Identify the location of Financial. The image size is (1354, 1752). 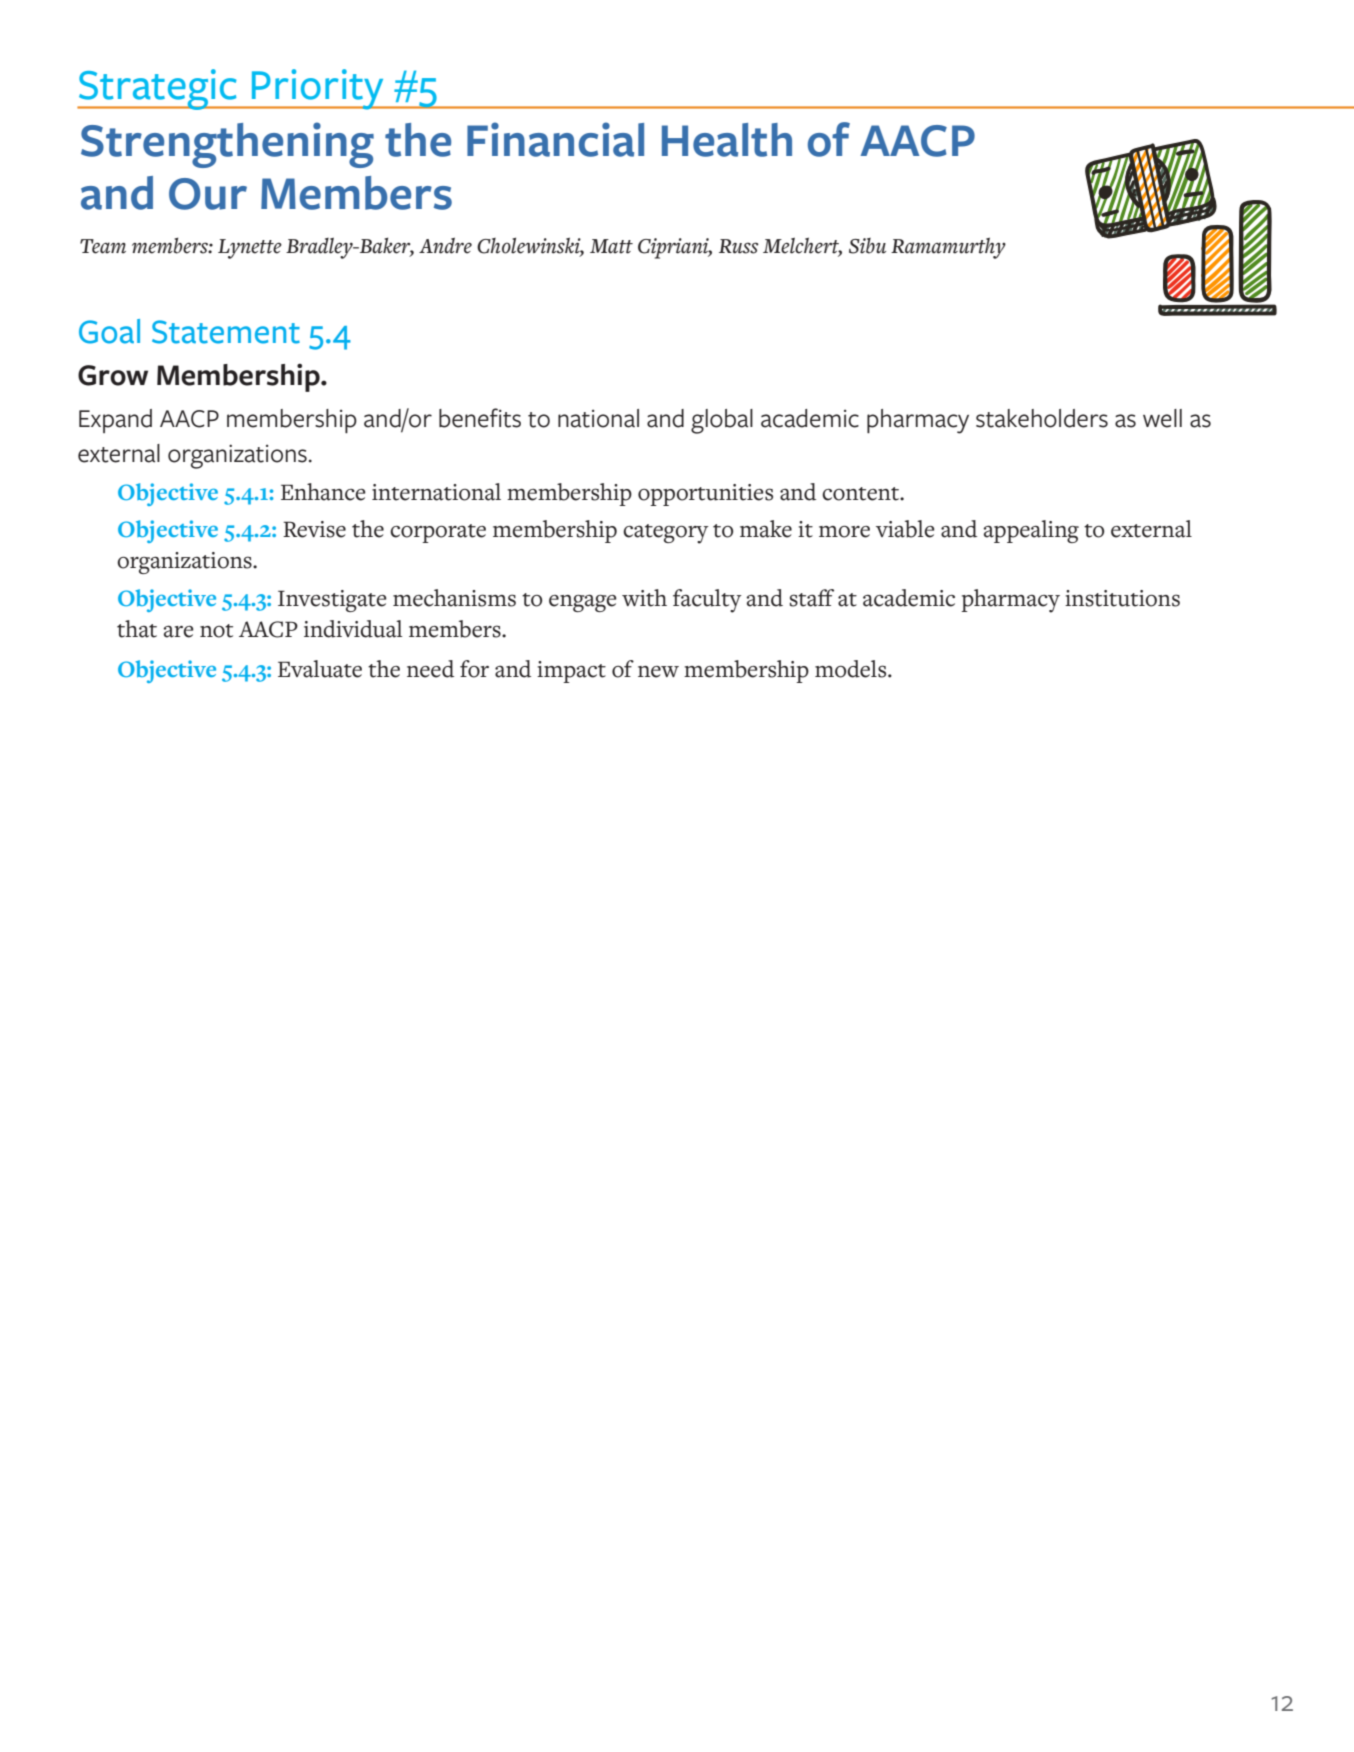
(555, 139).
